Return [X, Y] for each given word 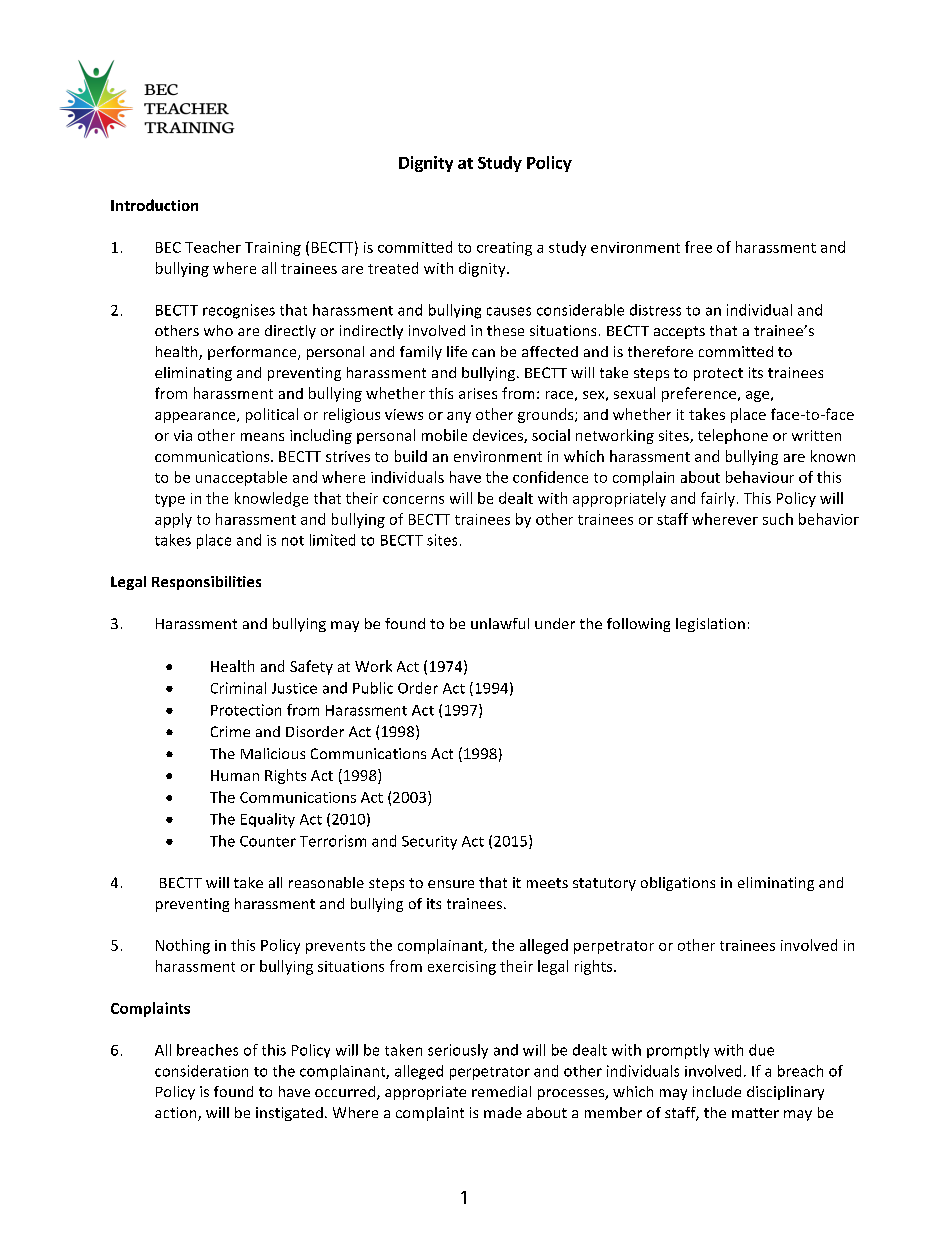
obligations [678, 884]
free [698, 247]
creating [504, 249]
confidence [550, 477]
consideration [201, 1071]
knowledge [271, 499]
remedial [501, 1091]
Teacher [213, 247]
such [778, 519]
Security [429, 843]
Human [235, 775]
